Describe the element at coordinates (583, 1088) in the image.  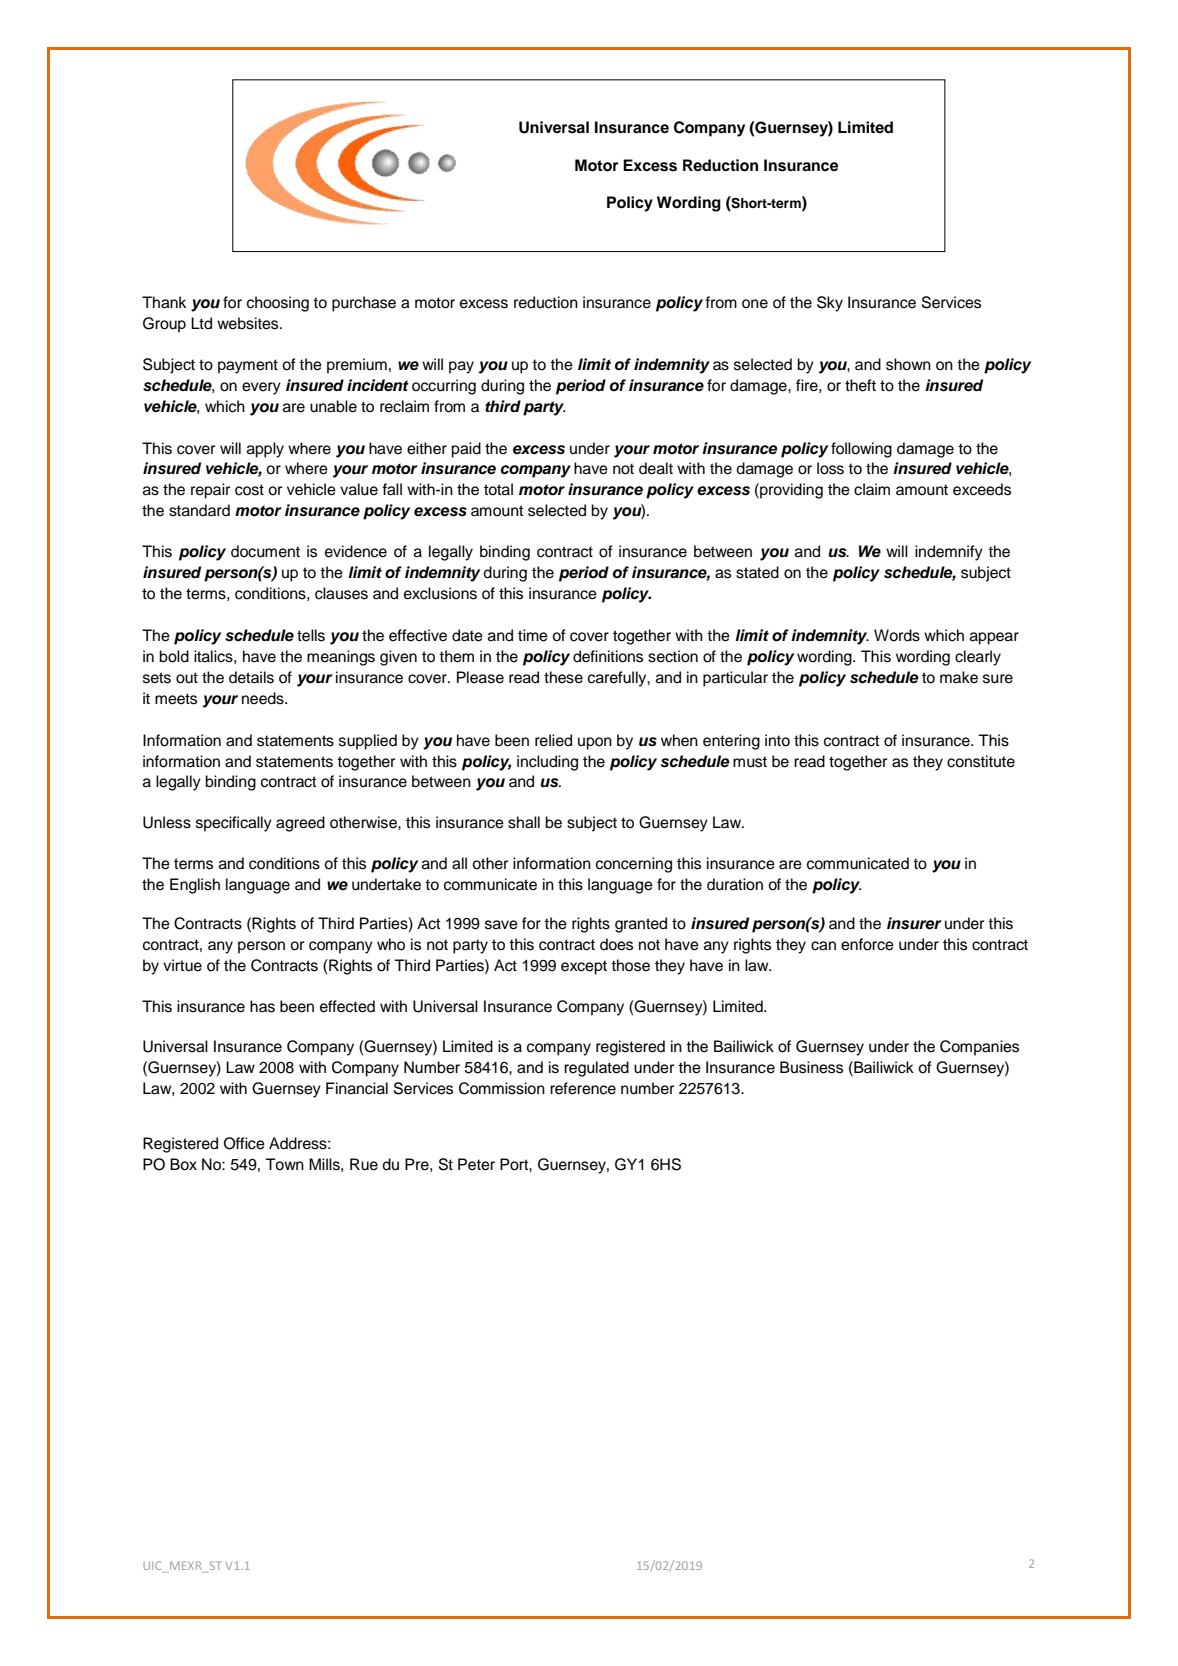
I see `reference` at that location.
